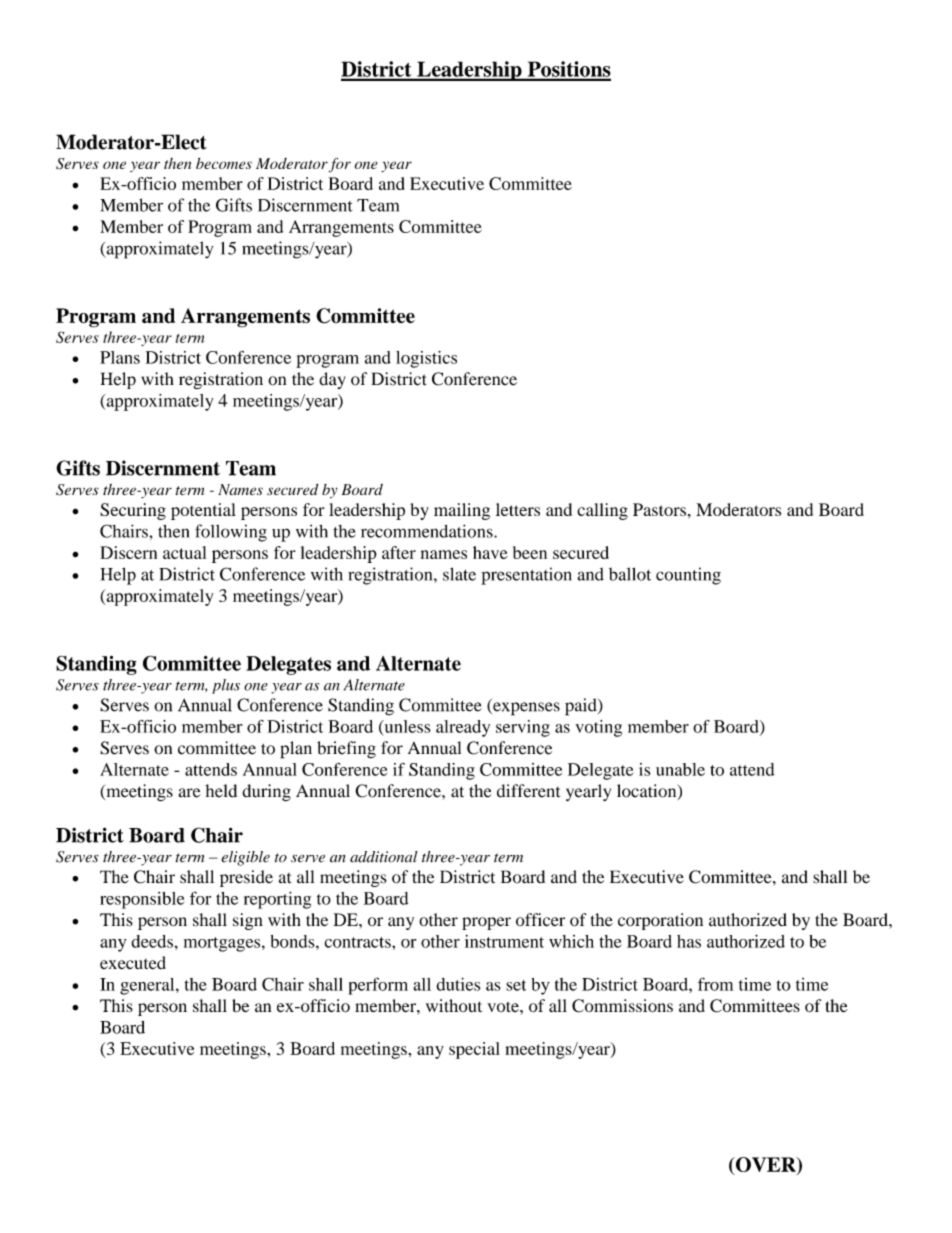  Describe the element at coordinates (203, 511) in the screenshot. I see `potential` at that location.
